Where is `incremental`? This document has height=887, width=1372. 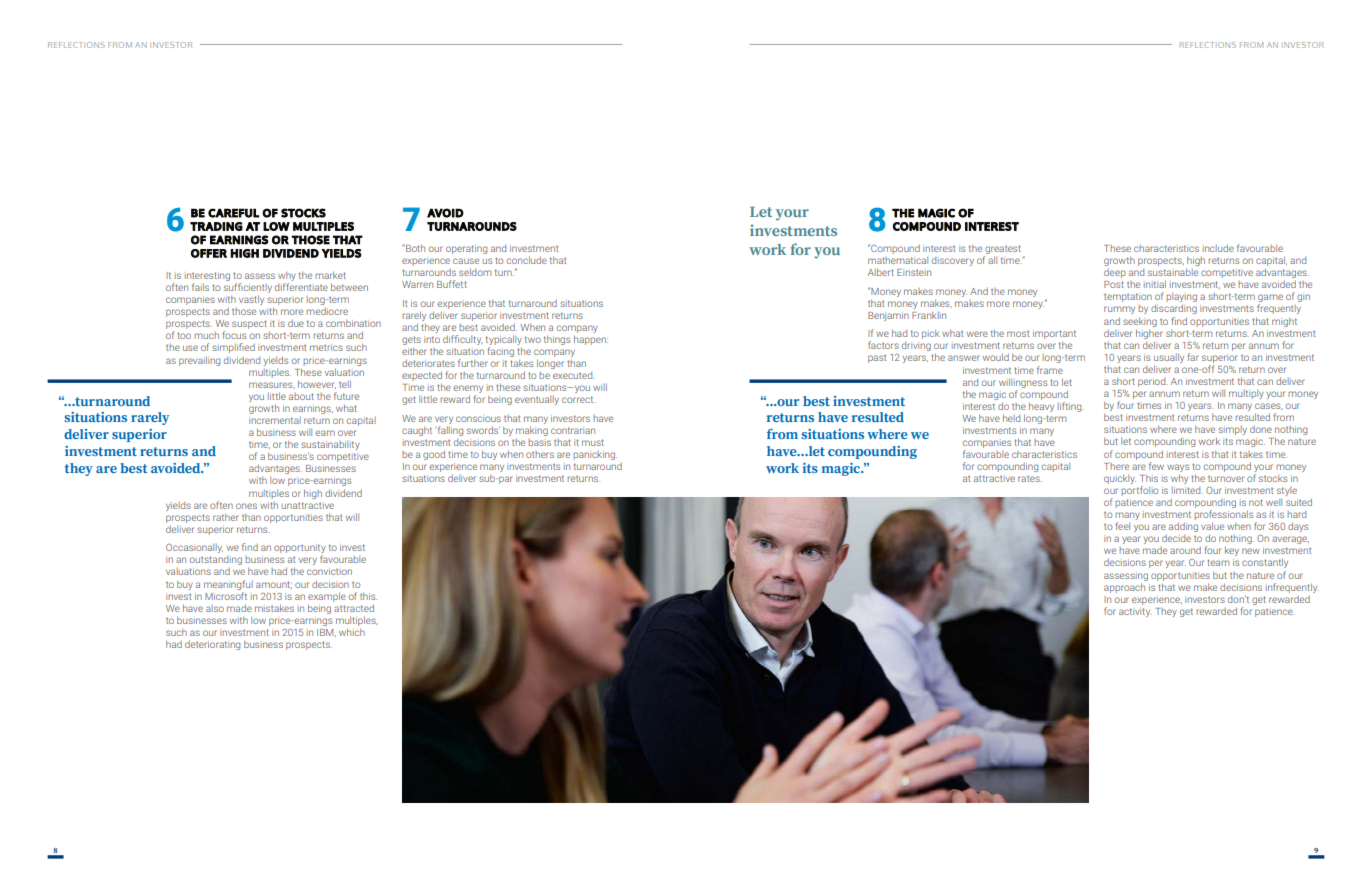 incremental is located at coordinates (275, 420).
